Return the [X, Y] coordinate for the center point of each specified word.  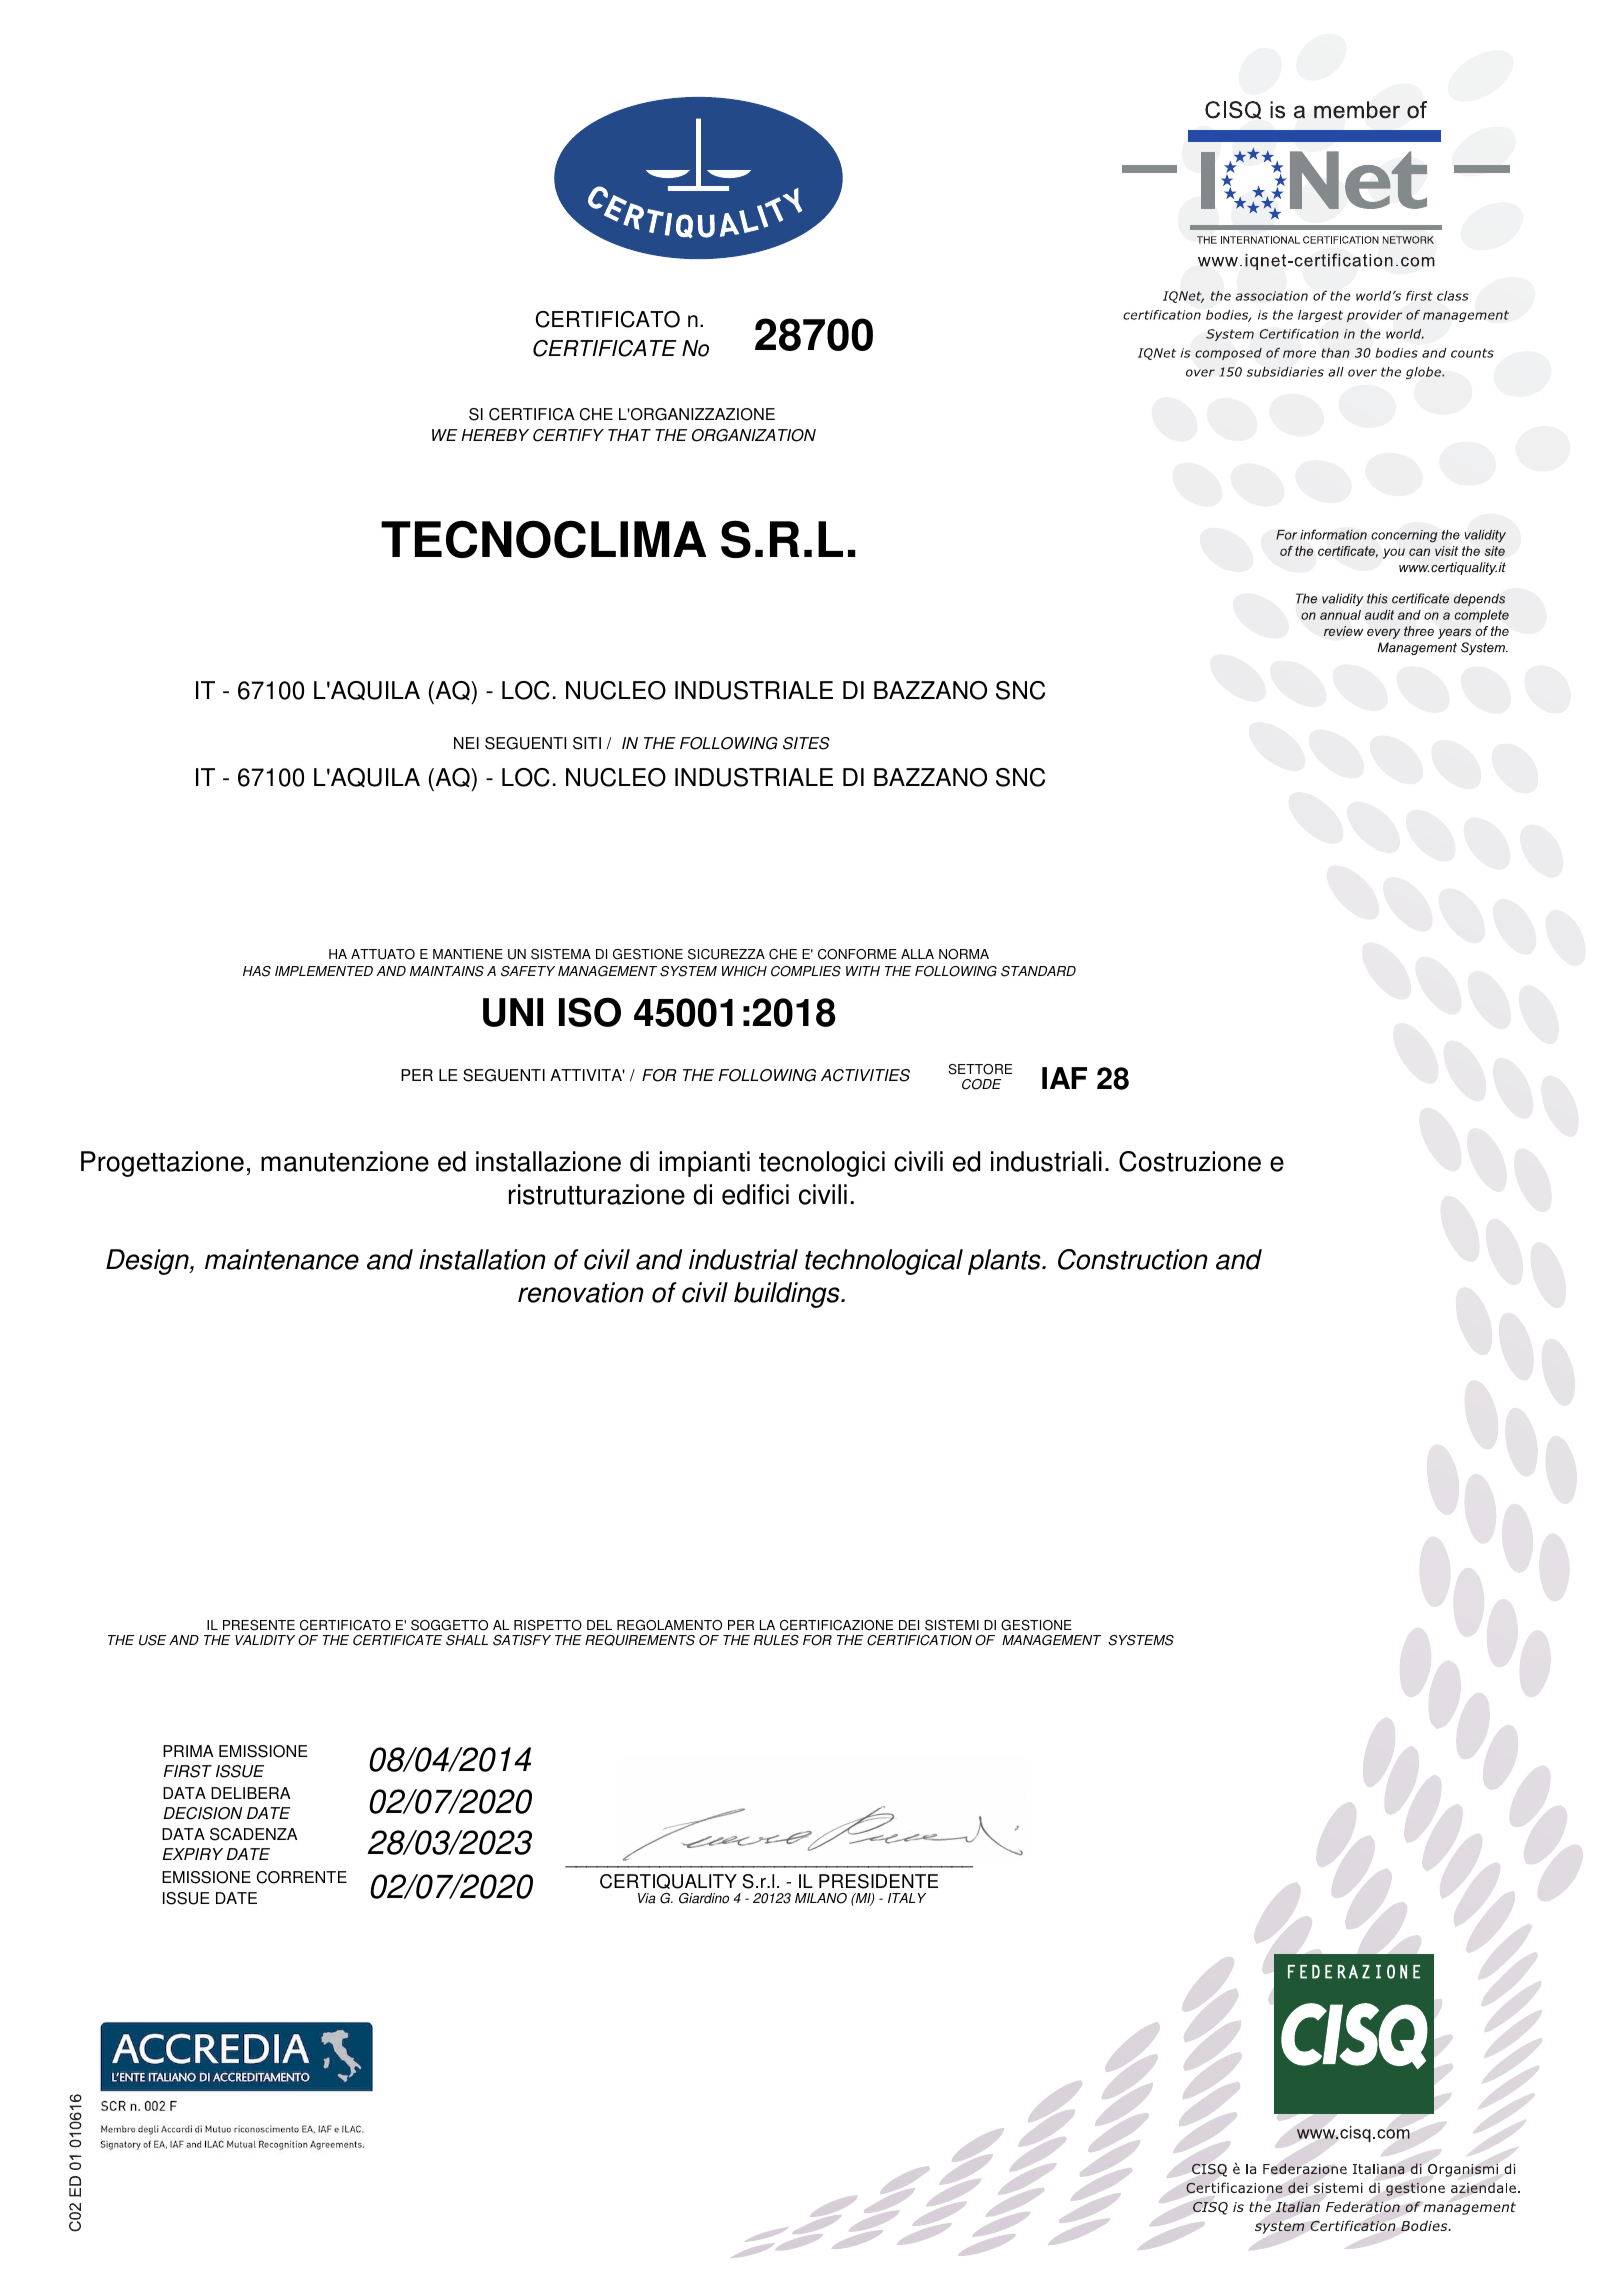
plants [1005, 1262]
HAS [257, 971]
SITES [806, 743]
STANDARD [1038, 971]
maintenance [282, 1259]
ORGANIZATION [754, 435]
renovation [581, 1292]
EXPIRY [193, 1854]
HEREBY [495, 435]
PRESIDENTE [878, 1881]
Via [647, 1898]
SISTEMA [561, 954]
